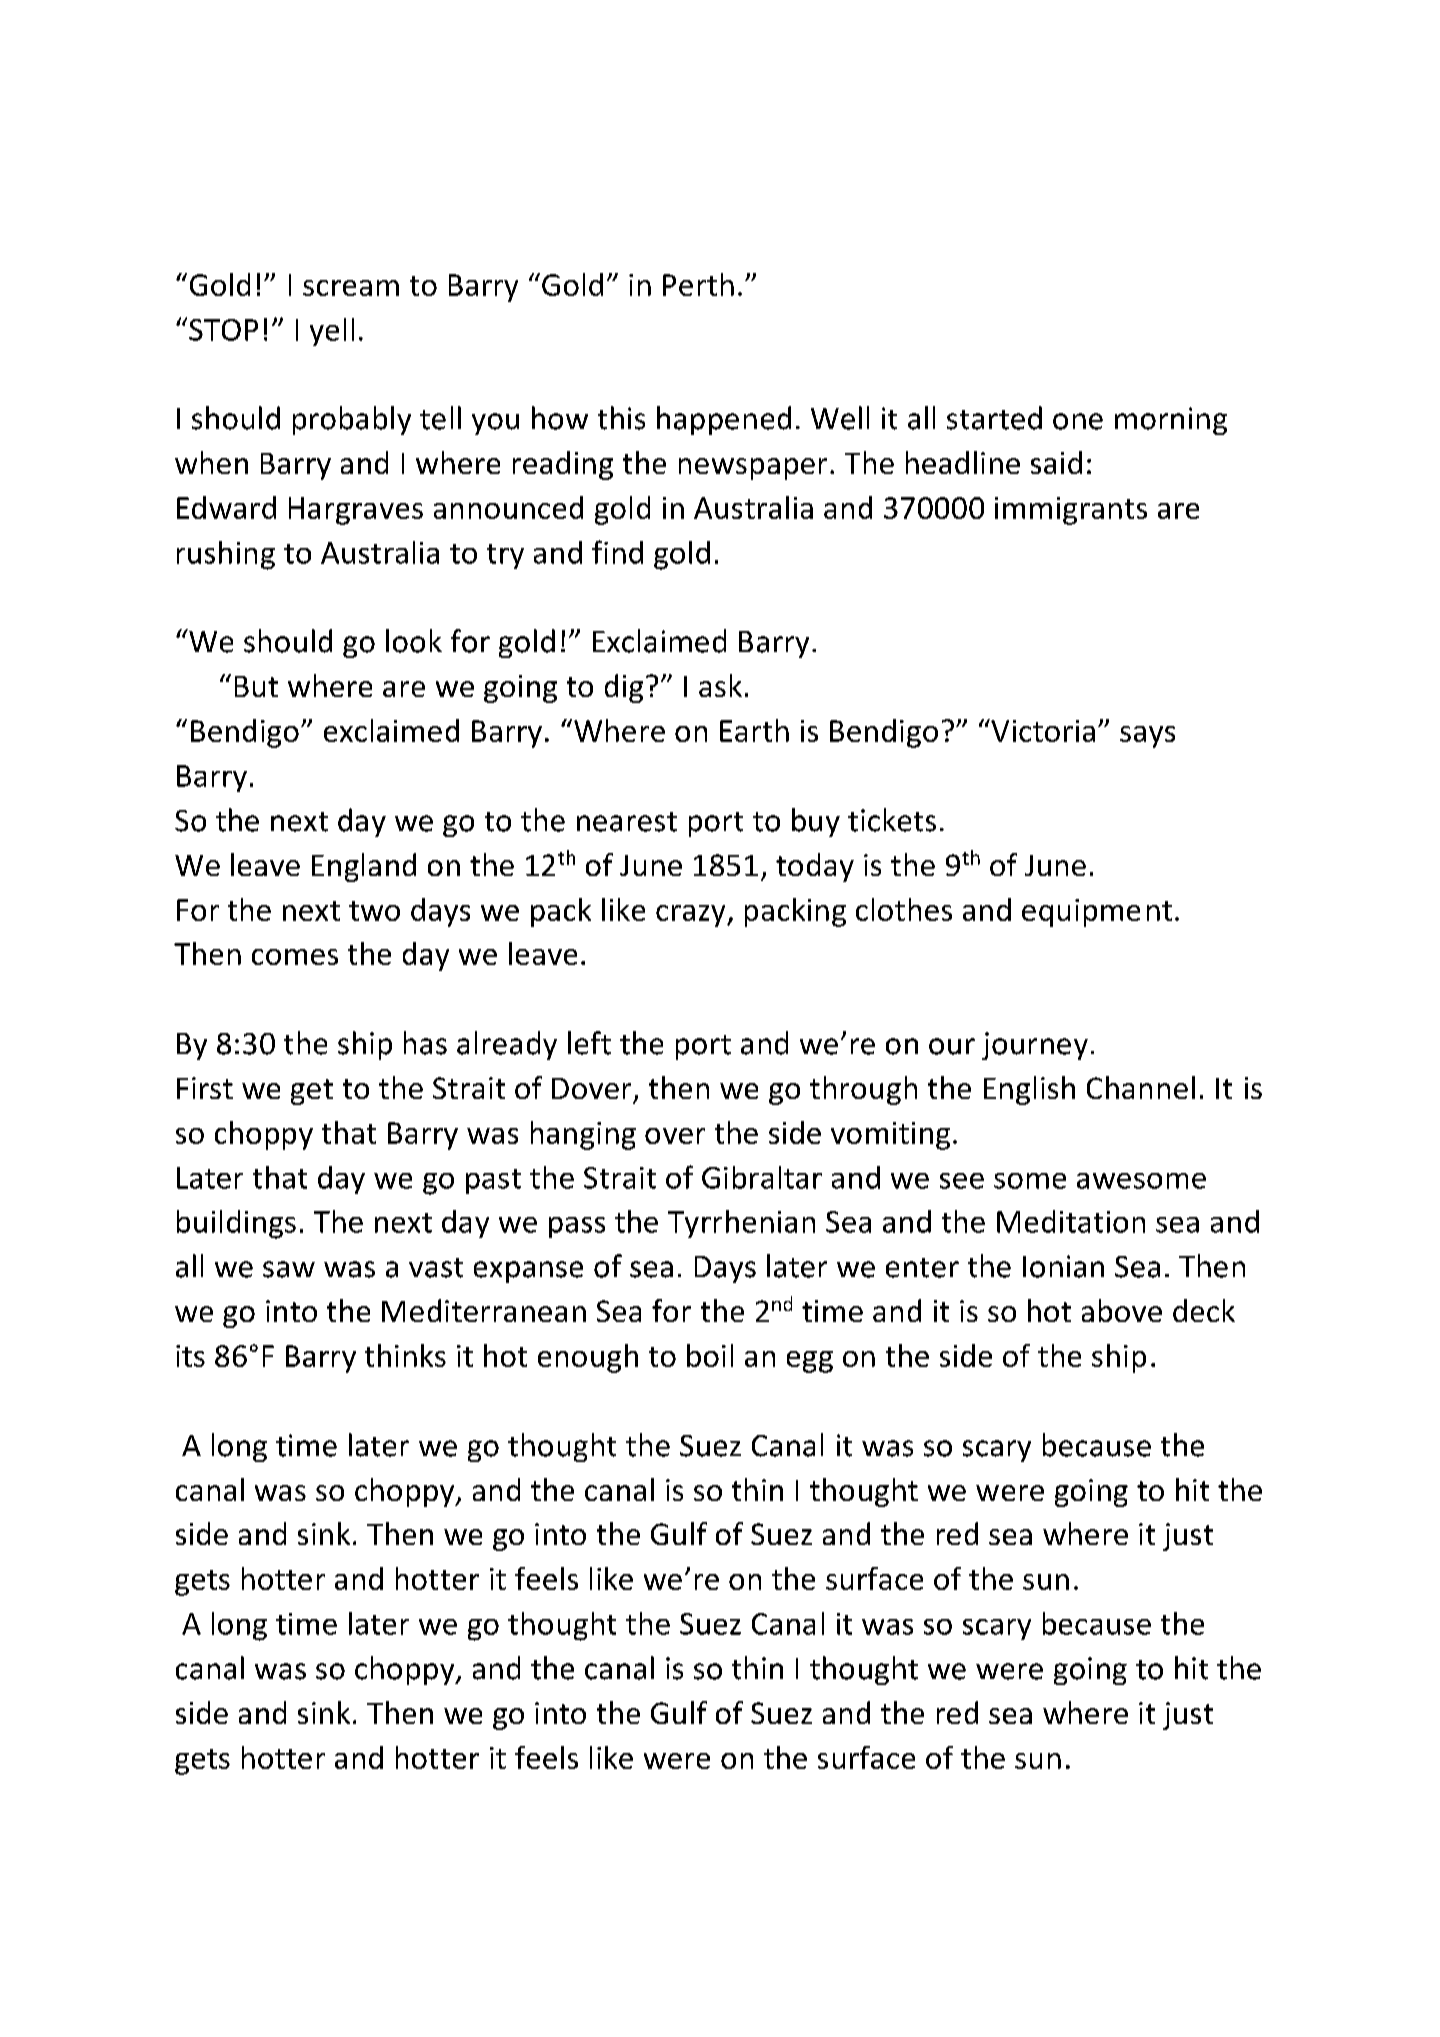 This screenshot has height=2037, width=1440. I want to click on boil, so click(710, 1355).
